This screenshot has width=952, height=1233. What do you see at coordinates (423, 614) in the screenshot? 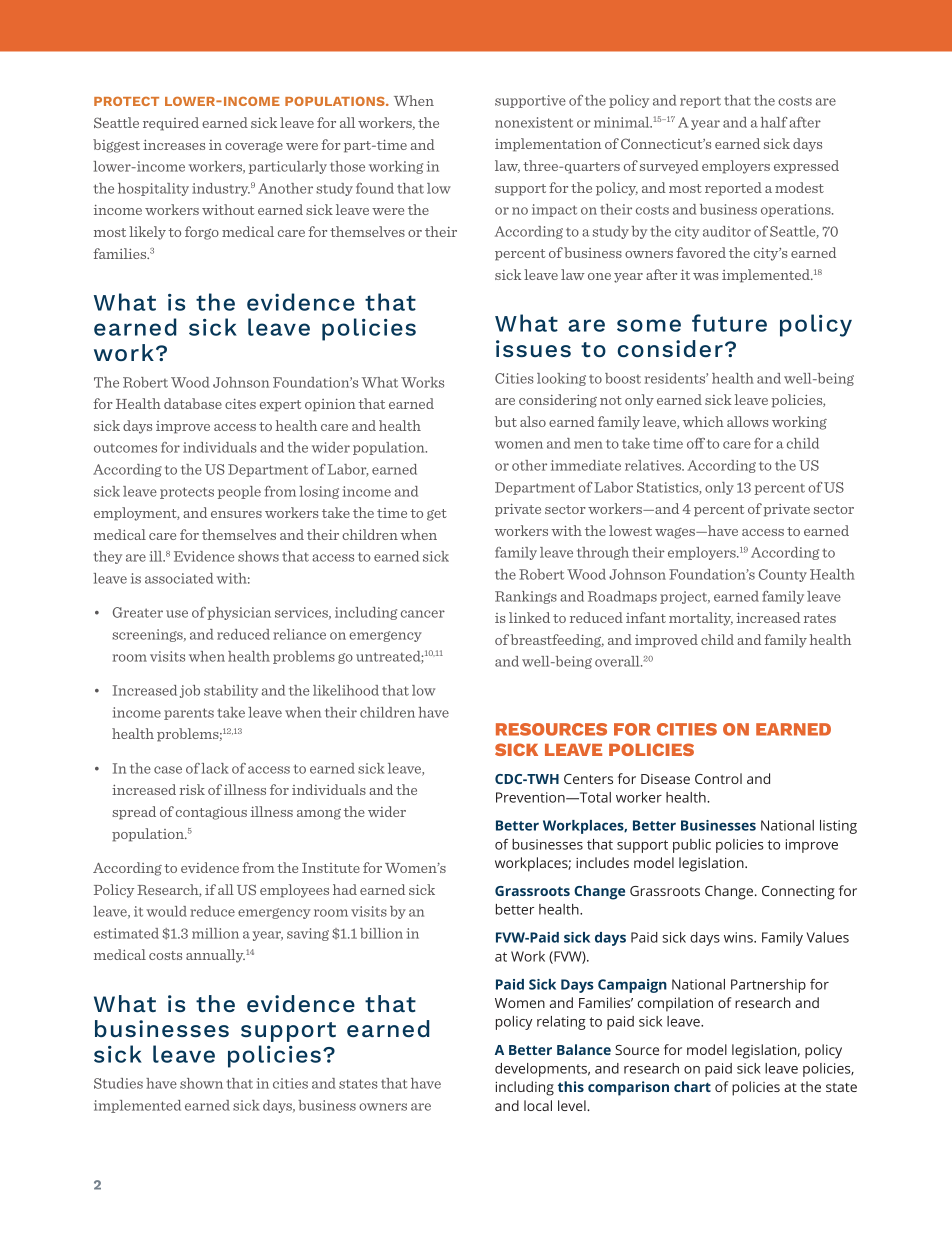
I see `cancer` at bounding box center [423, 614].
